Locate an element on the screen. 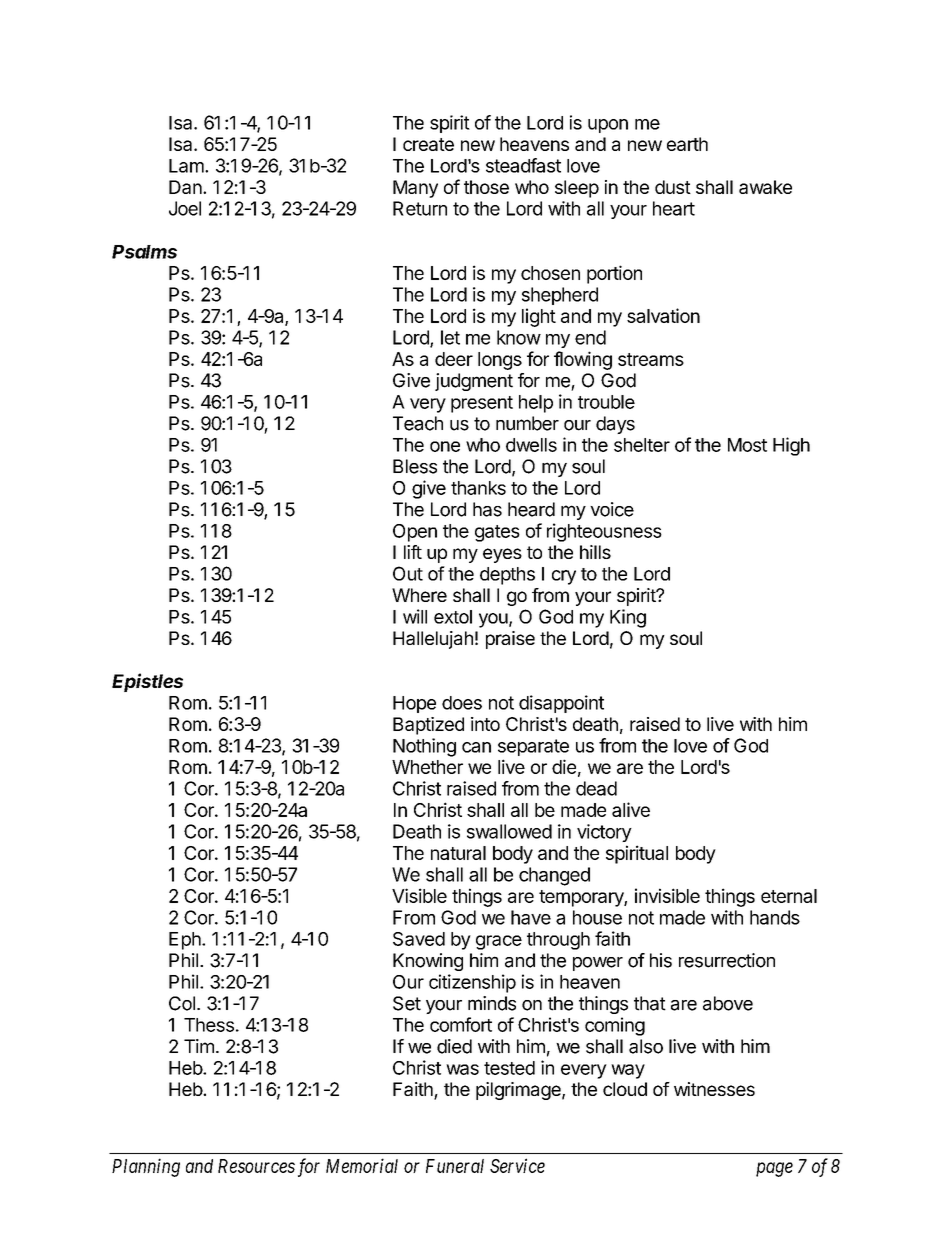 Image resolution: width=952 pixels, height=1233 pixels. Funeral is located at coordinates (455, 1166).
